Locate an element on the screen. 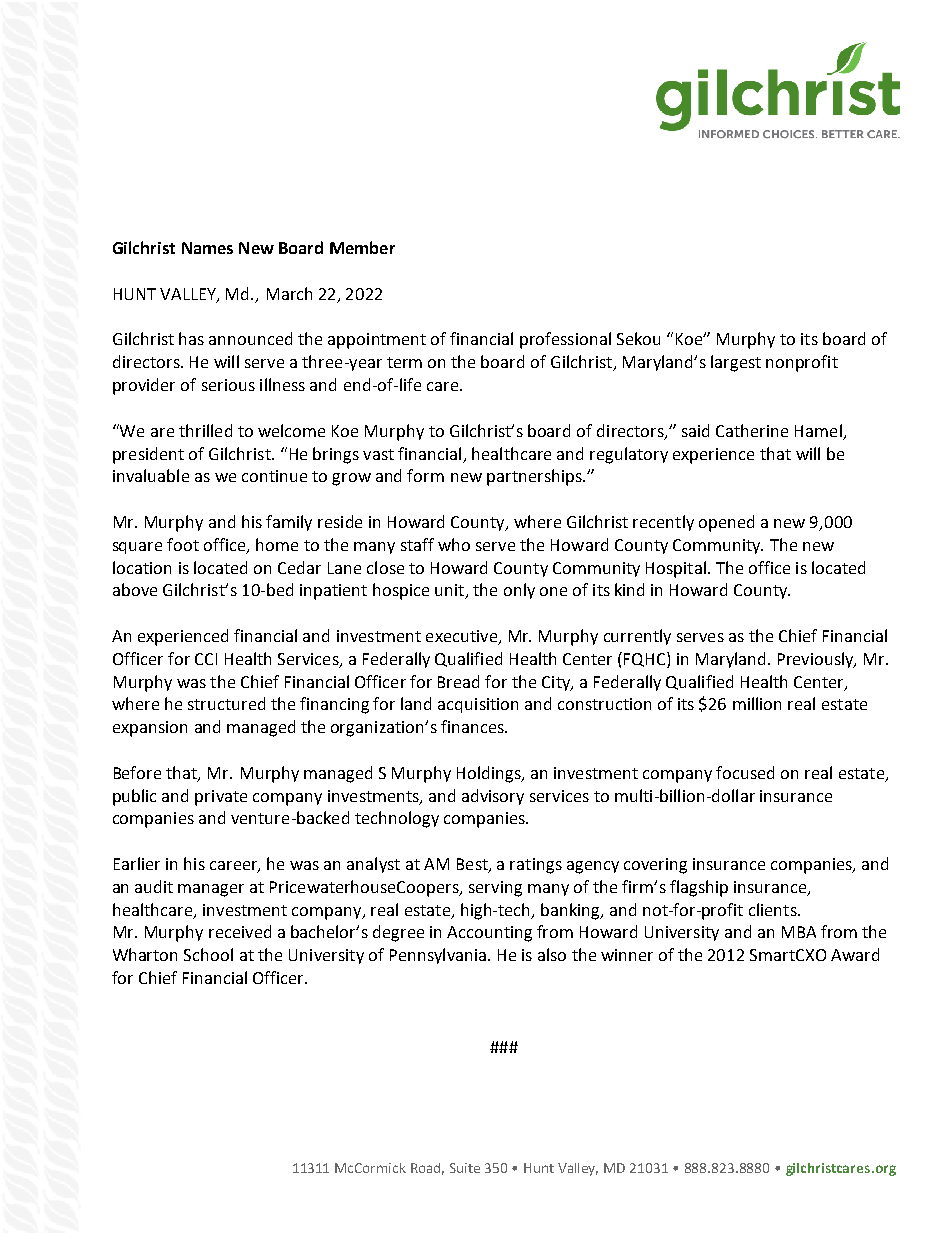 The image size is (952, 1233). foot is located at coordinates (183, 544).
